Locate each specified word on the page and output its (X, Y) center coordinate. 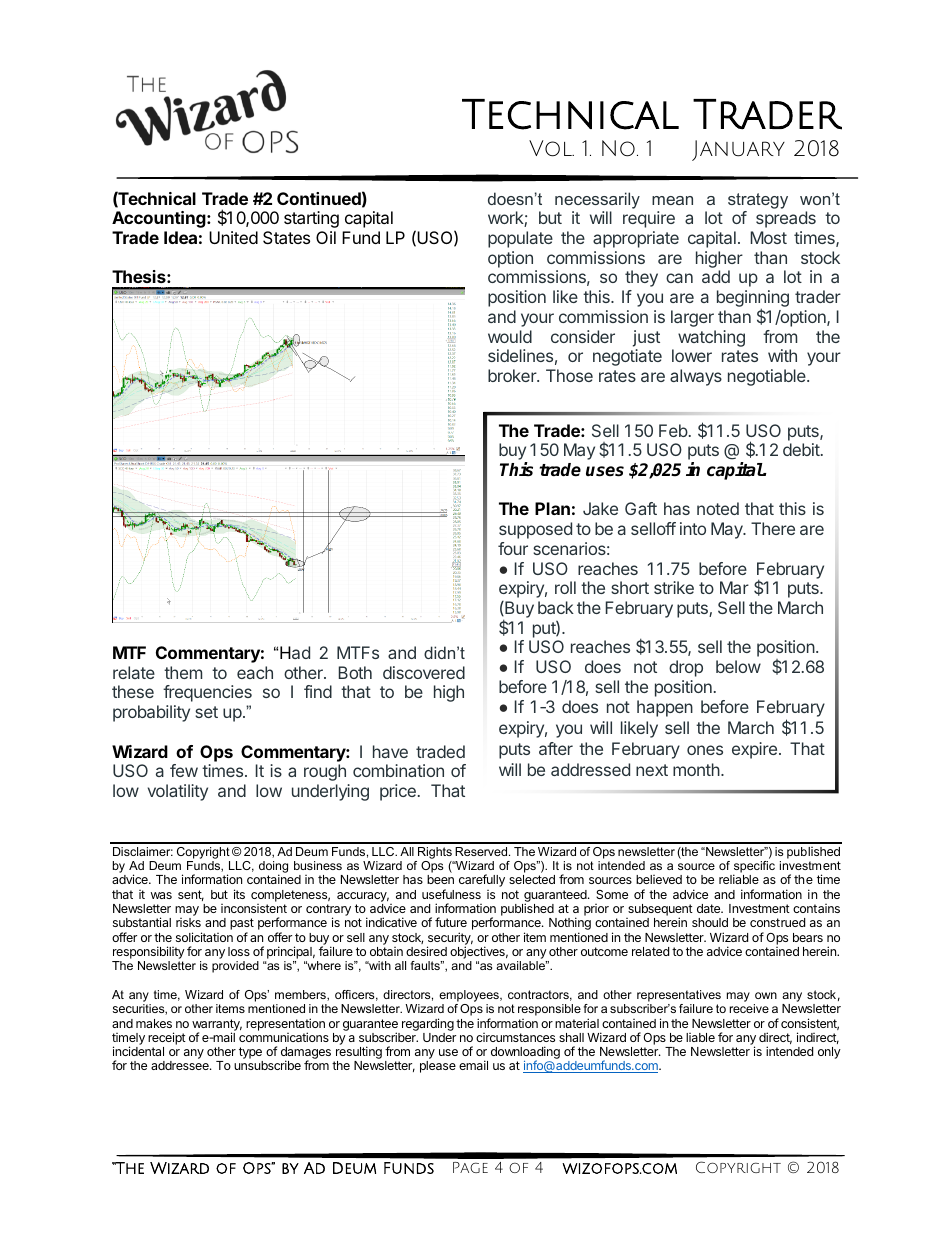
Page (470, 1167)
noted (718, 508)
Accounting (160, 219)
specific (754, 868)
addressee (181, 1065)
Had (295, 652)
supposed (535, 530)
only (829, 1053)
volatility (178, 792)
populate (520, 239)
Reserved (482, 851)
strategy (758, 201)
